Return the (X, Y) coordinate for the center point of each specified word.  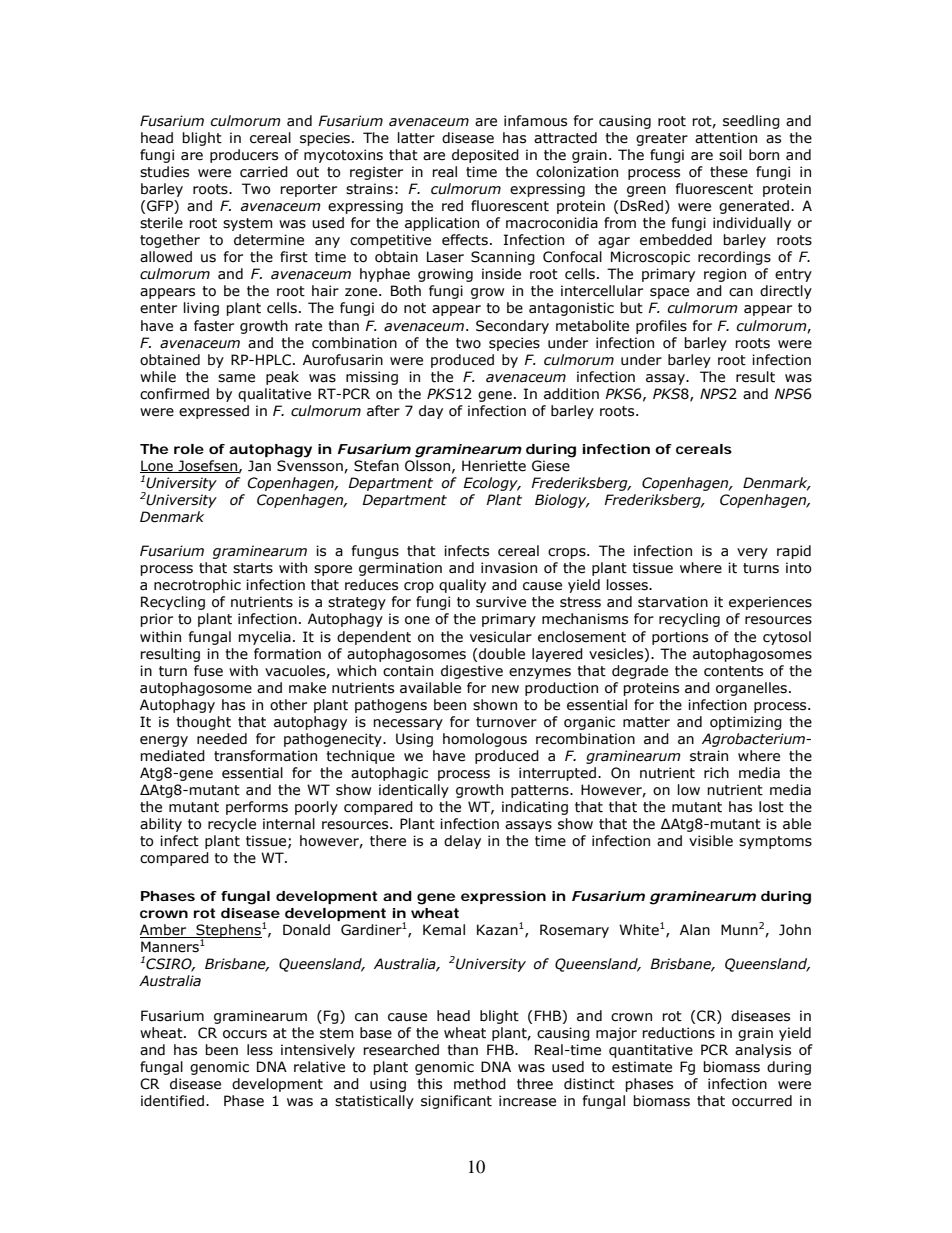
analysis (763, 1051)
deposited (485, 156)
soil (730, 155)
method (480, 1084)
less (260, 1050)
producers (244, 156)
